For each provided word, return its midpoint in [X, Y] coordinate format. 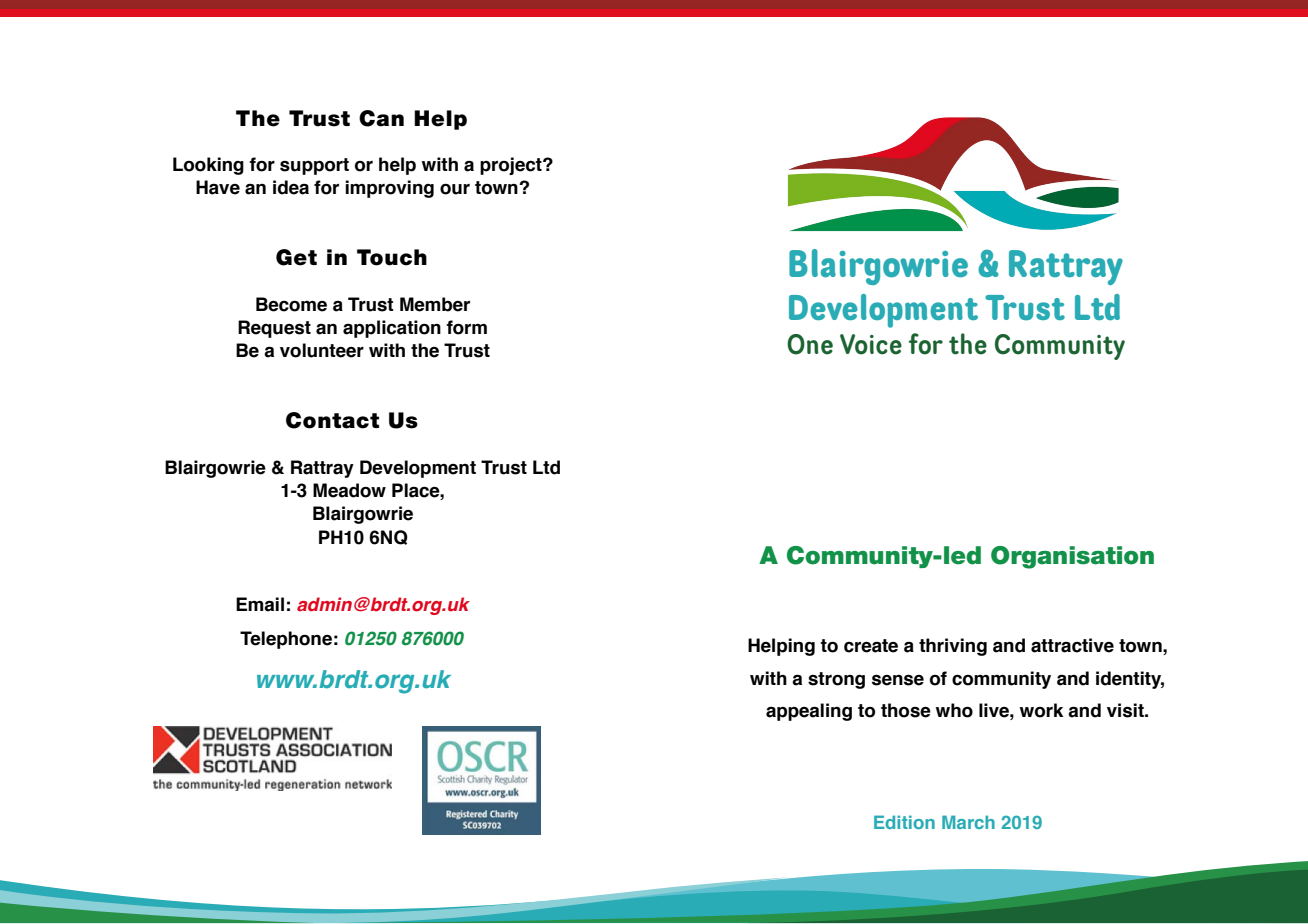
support [314, 166]
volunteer [322, 350]
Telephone [286, 640]
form [466, 327]
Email [260, 604]
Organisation [1072, 557]
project [512, 166]
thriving [953, 647]
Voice [871, 344]
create [871, 646]
